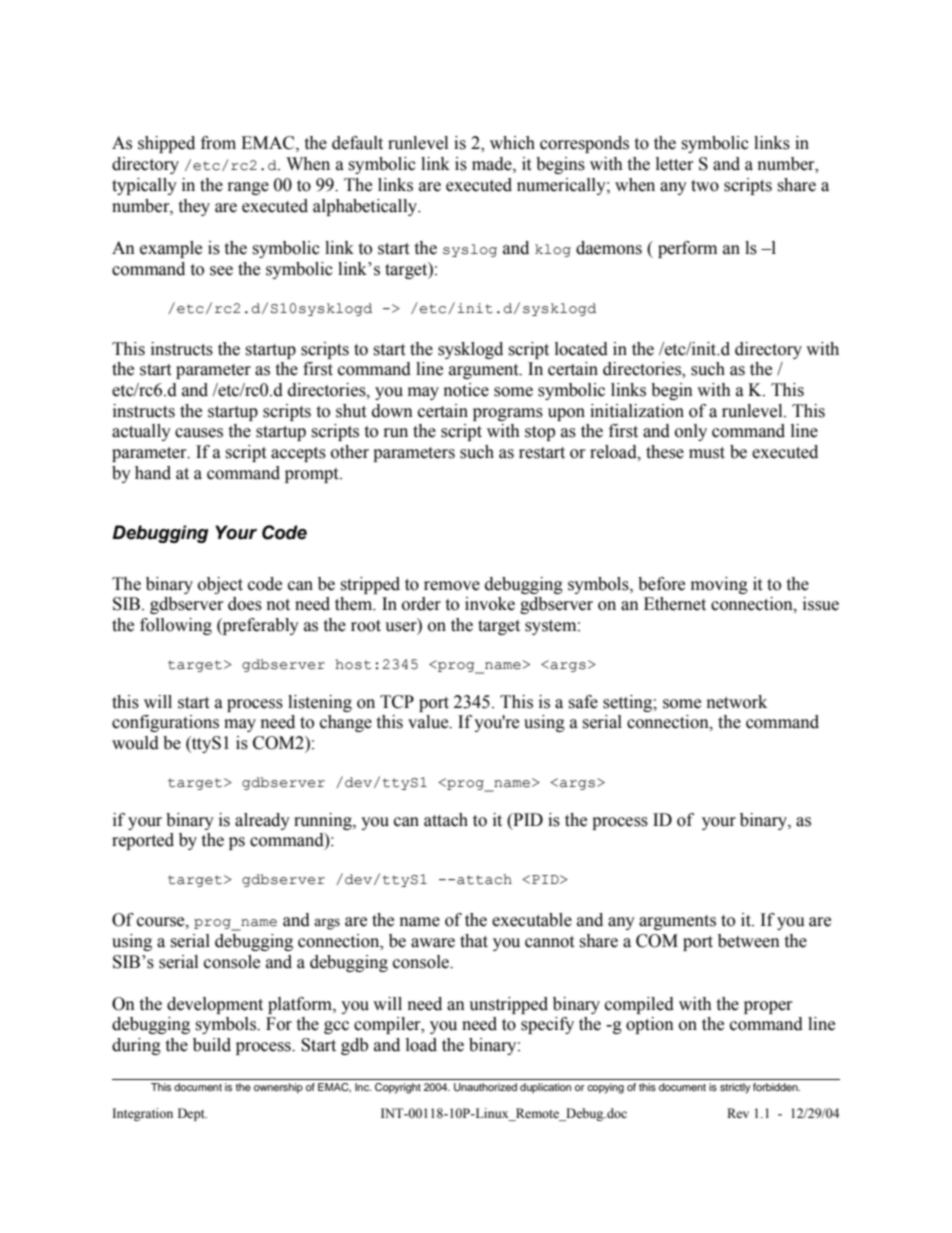 The image size is (952, 1233). What do you see at coordinates (512, 143) in the screenshot?
I see `which` at bounding box center [512, 143].
